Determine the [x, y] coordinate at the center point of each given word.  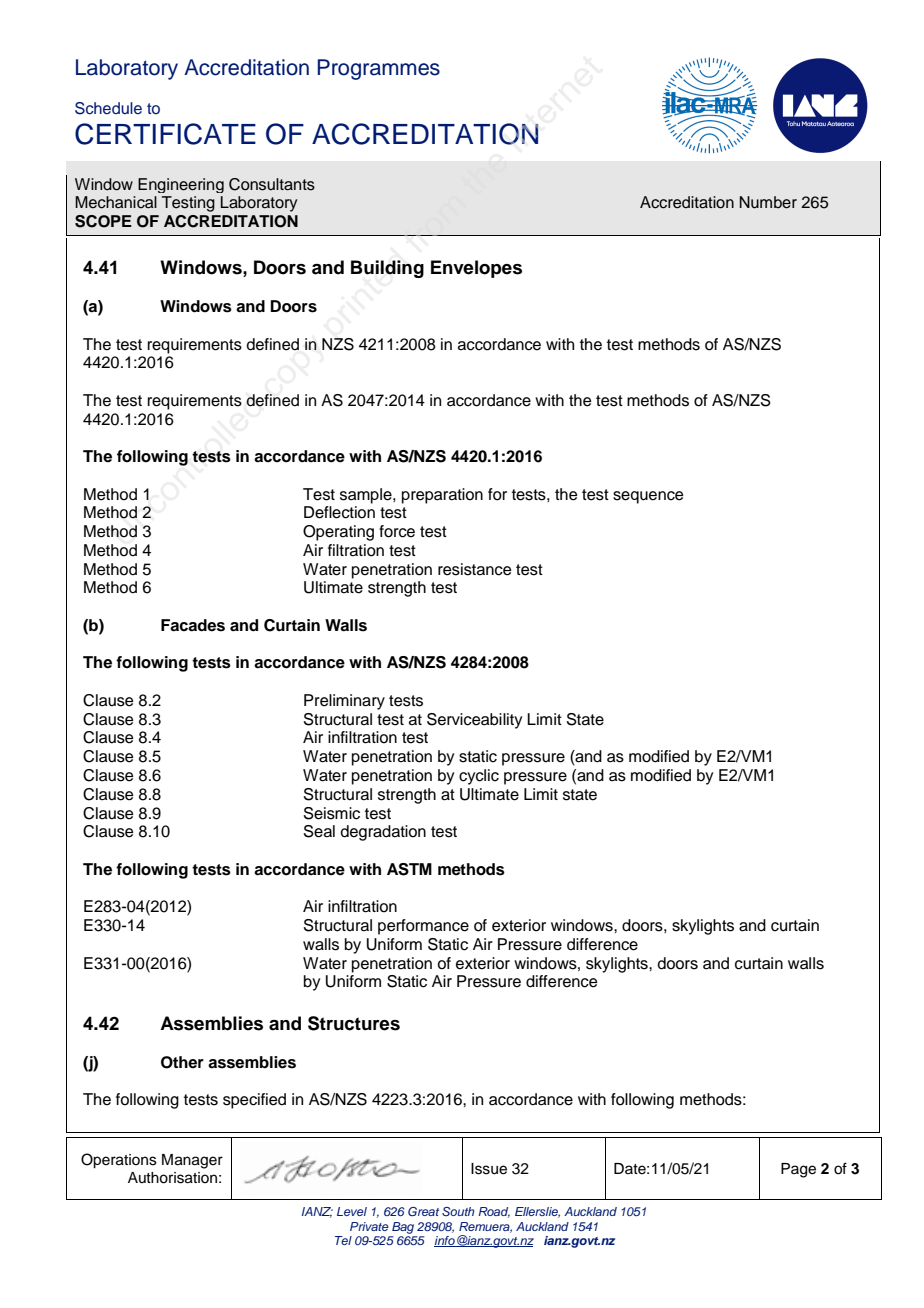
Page [798, 1170]
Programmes [378, 69]
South [458, 1211]
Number [768, 202]
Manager [192, 1161]
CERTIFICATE [165, 134]
